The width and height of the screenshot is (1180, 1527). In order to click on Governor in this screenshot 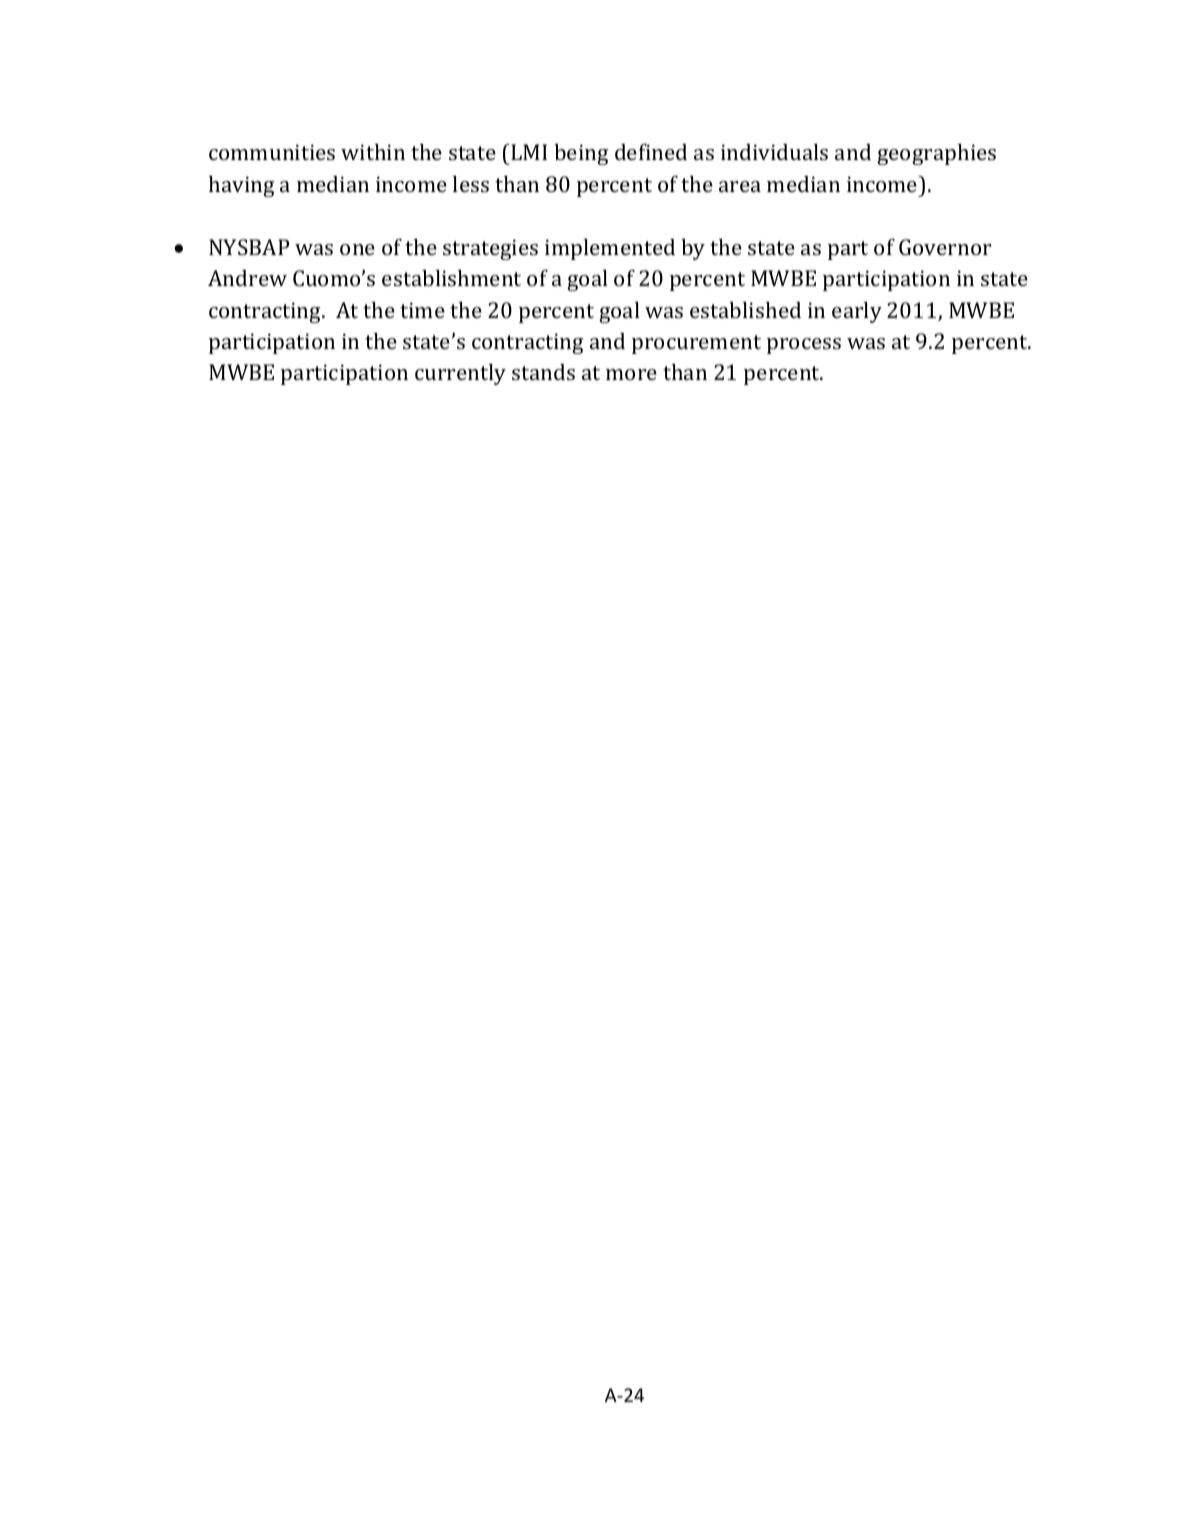, I will do `click(945, 247)`.
